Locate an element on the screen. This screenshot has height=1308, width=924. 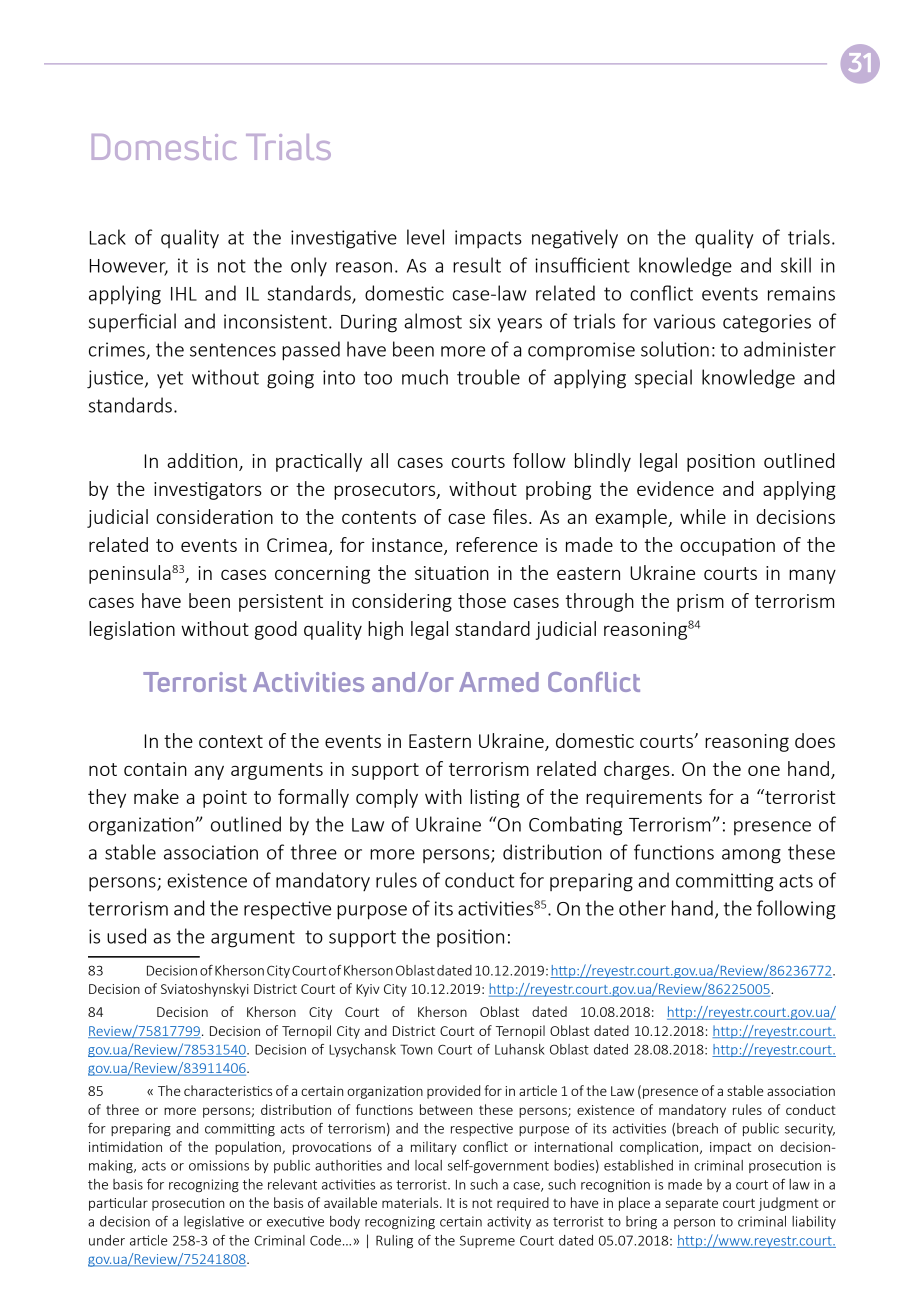
IHL is located at coordinates (184, 294).
